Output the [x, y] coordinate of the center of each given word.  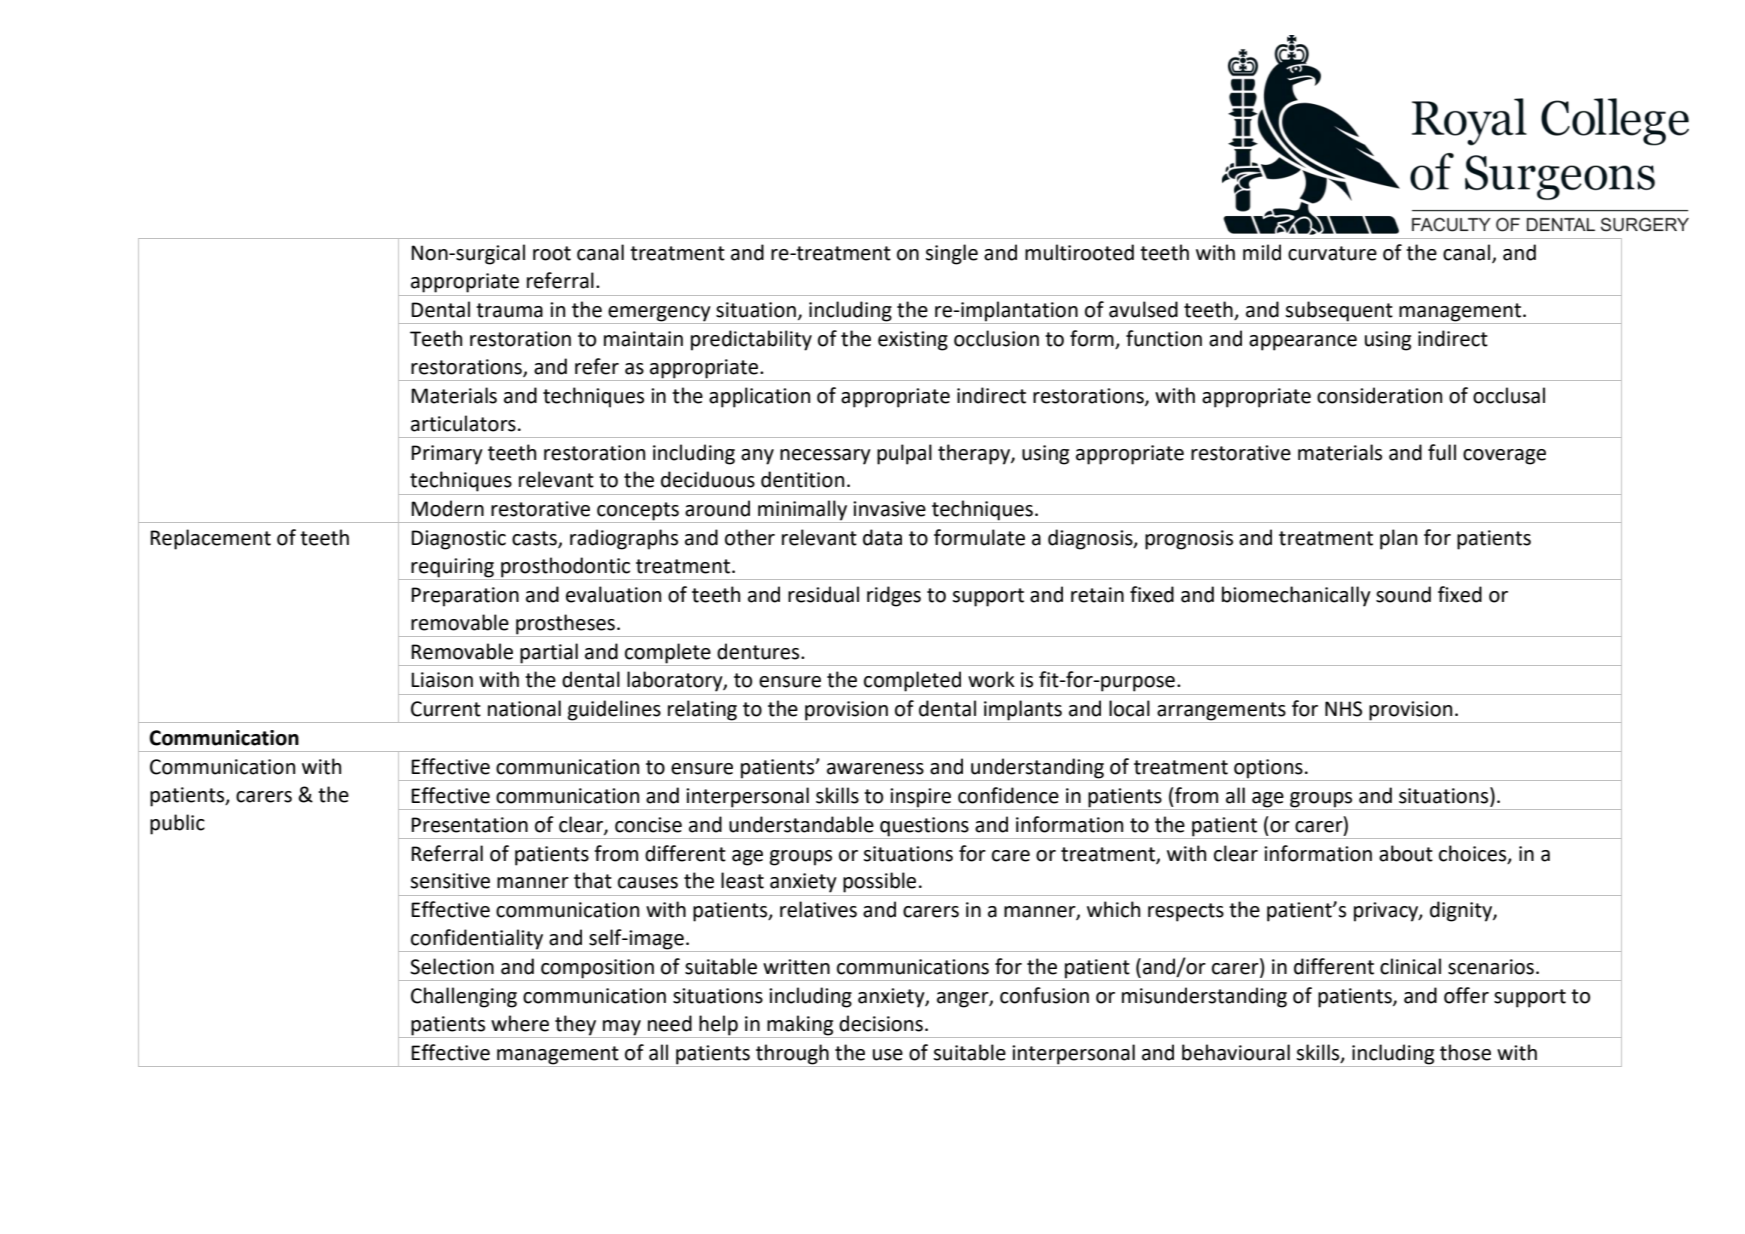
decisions [881, 1023]
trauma [509, 310]
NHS [1343, 709]
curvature [1332, 253]
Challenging [464, 997]
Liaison [442, 680]
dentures [759, 651]
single [951, 254]
